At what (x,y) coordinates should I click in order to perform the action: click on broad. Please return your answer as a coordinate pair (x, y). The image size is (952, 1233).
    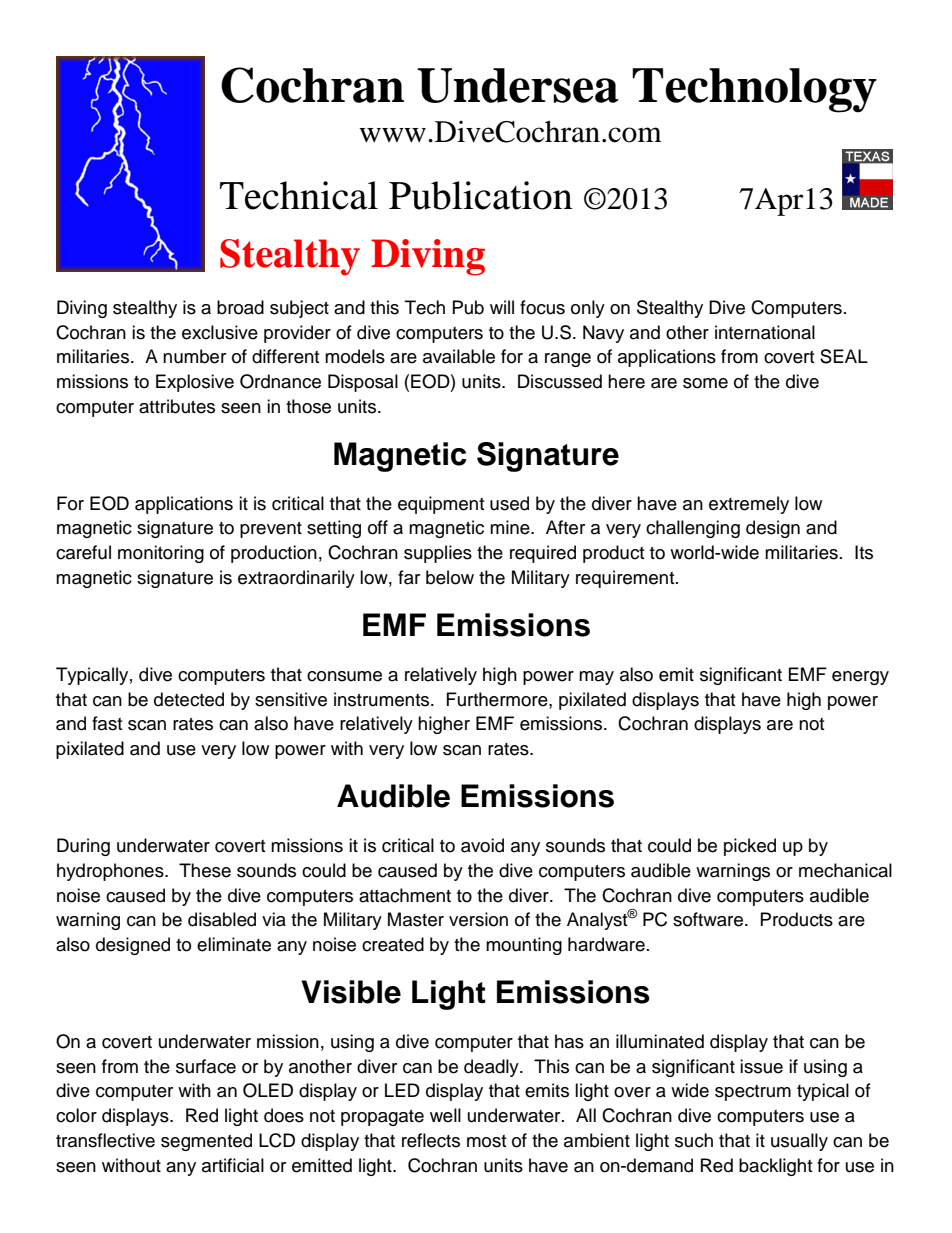
    Looking at the image, I should click on (240, 307).
